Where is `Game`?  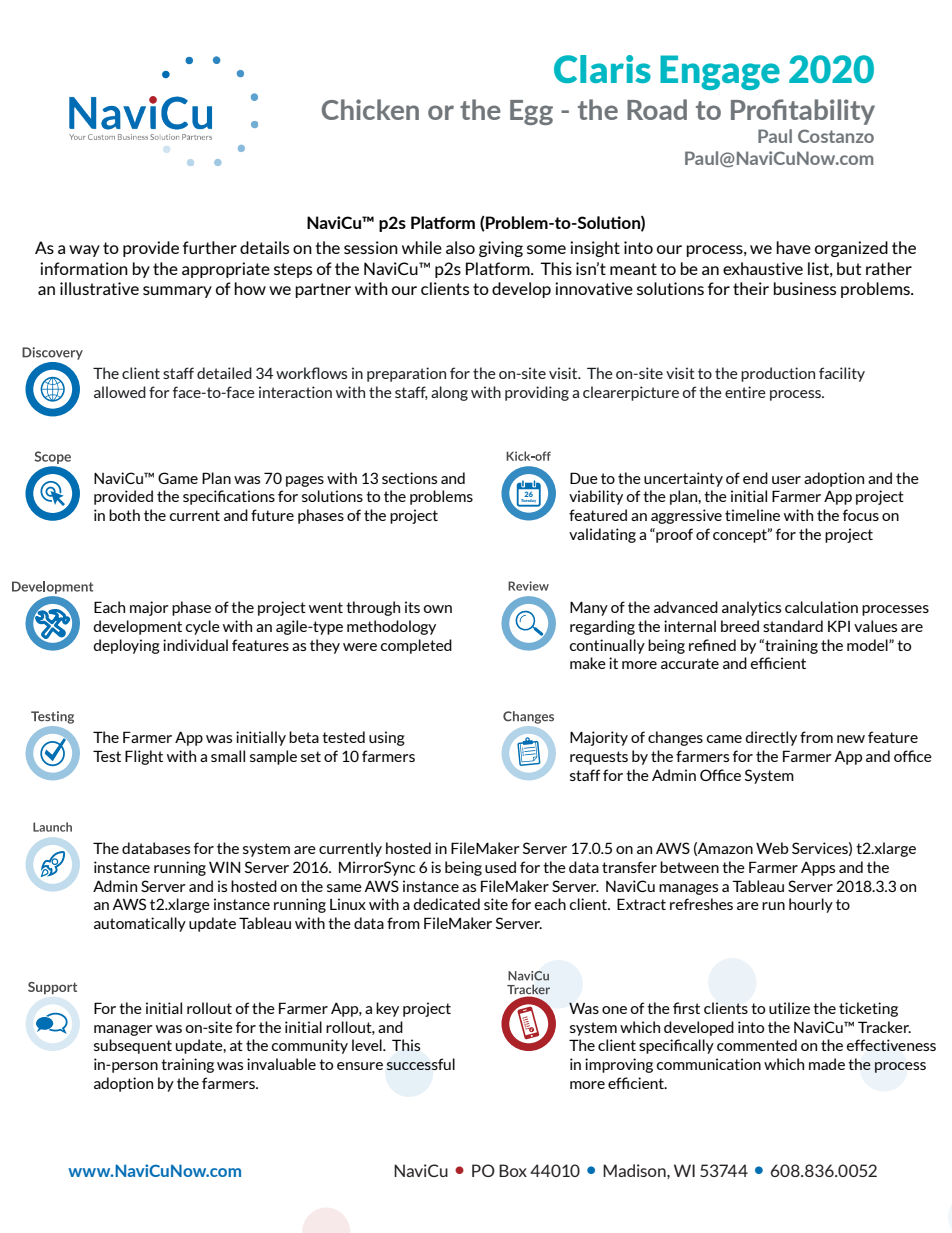 Game is located at coordinates (178, 478).
